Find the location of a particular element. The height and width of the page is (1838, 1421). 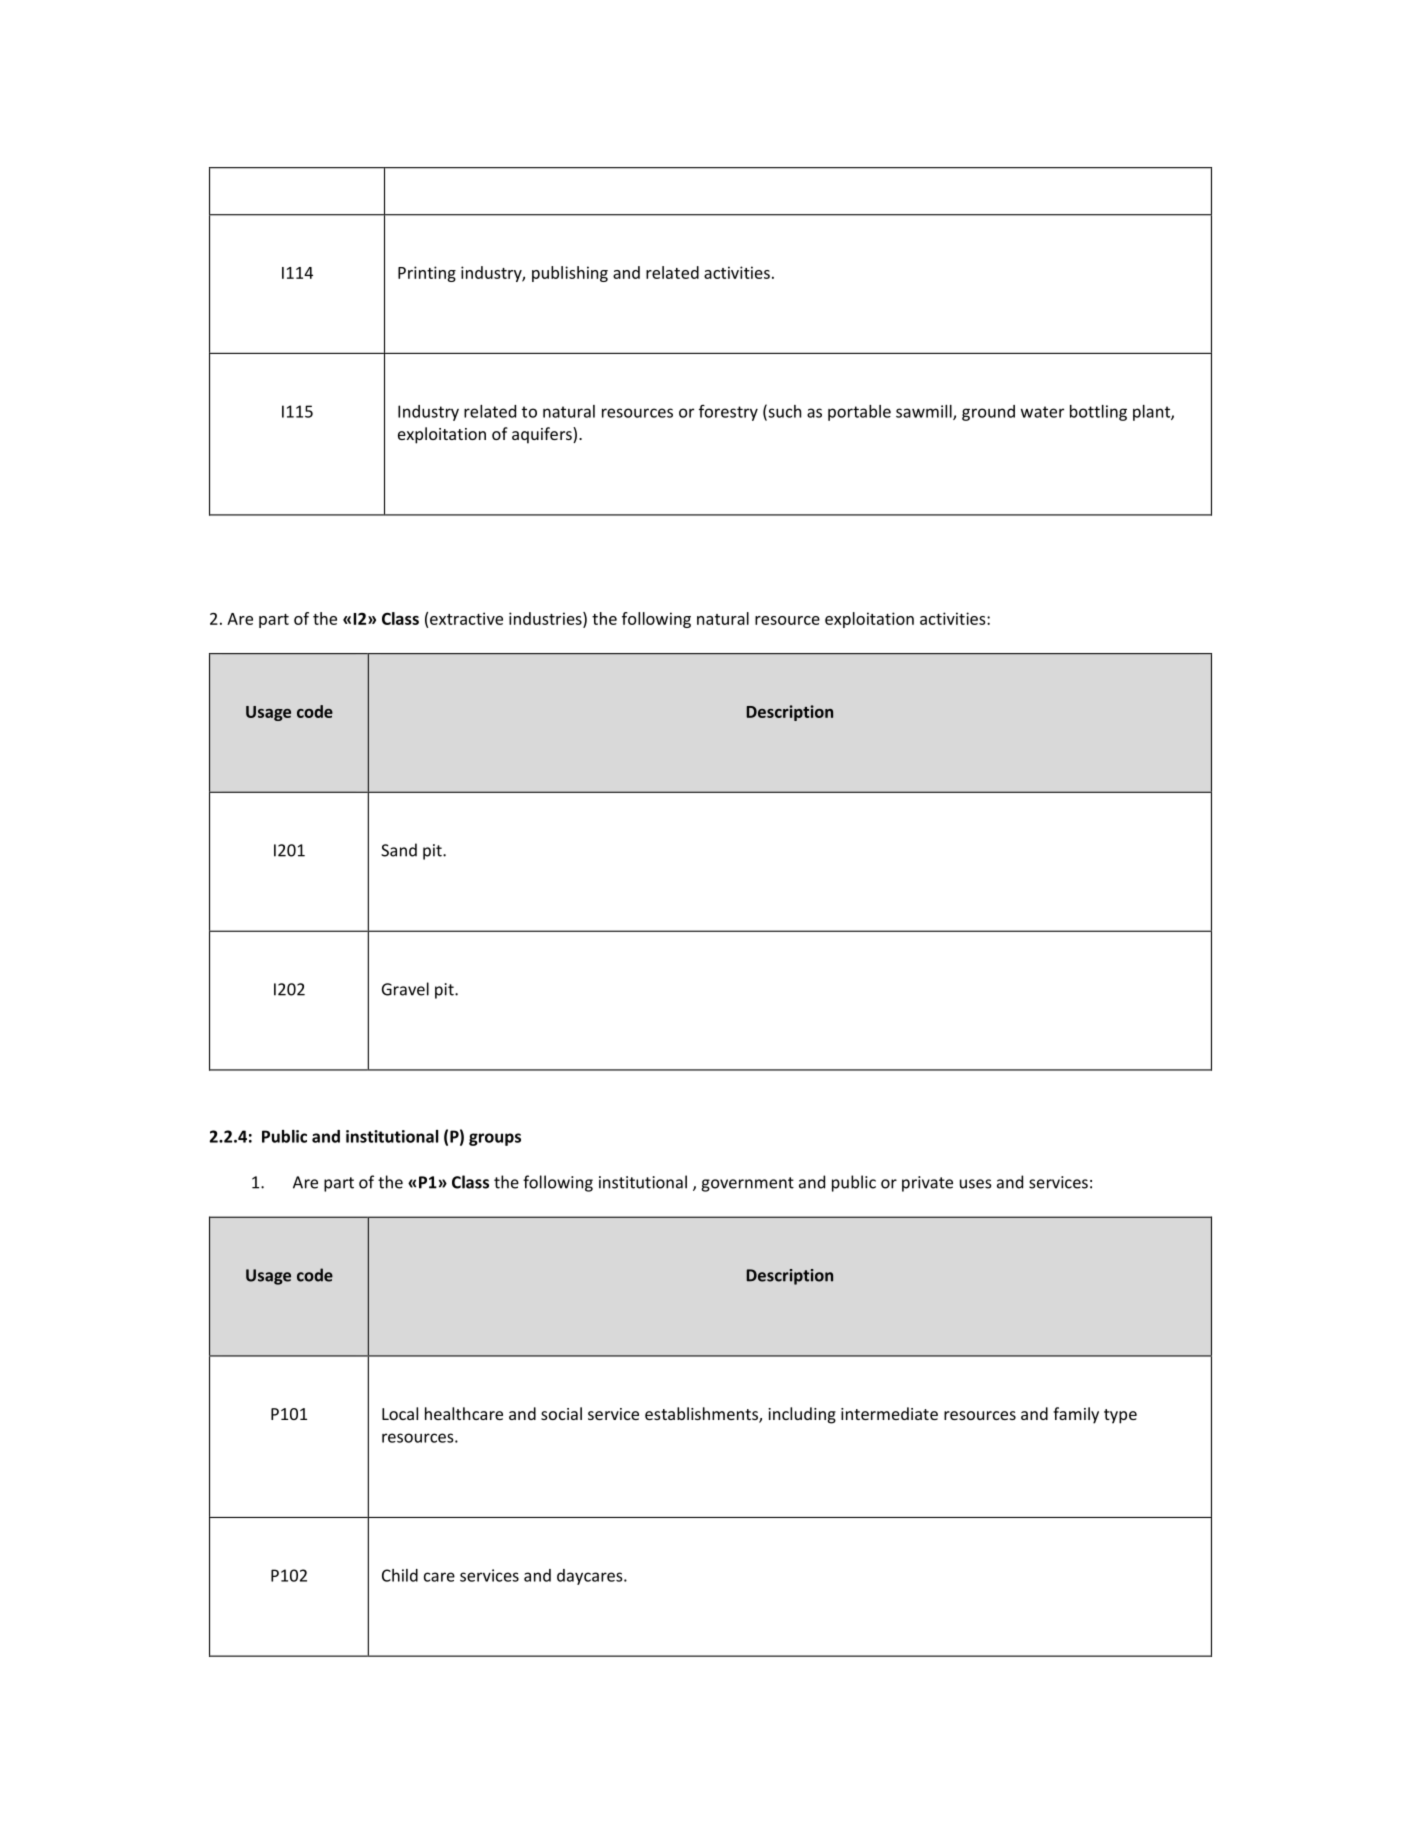

water is located at coordinates (1042, 412).
